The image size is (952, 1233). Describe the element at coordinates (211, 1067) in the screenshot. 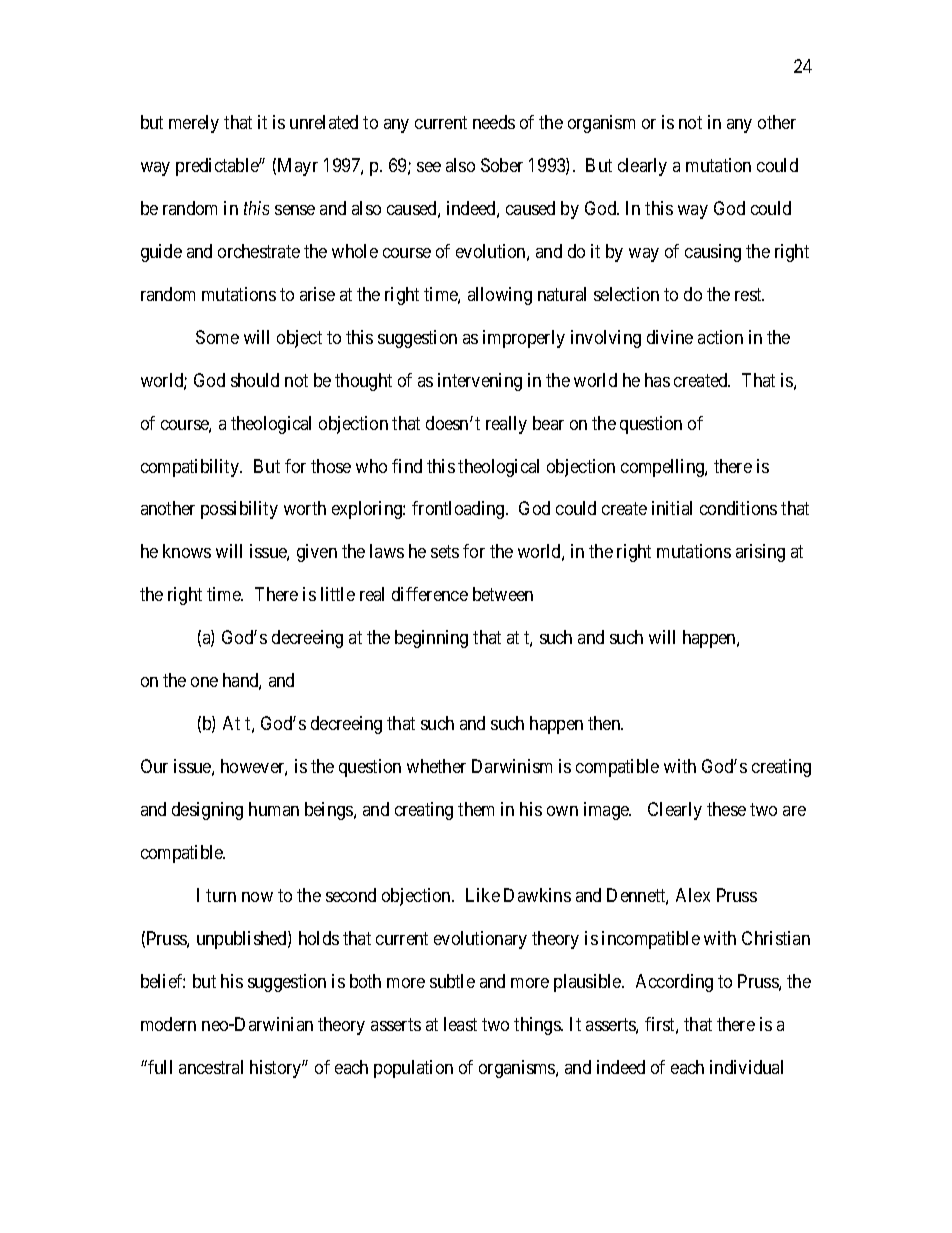

I see `ancestral` at that location.
